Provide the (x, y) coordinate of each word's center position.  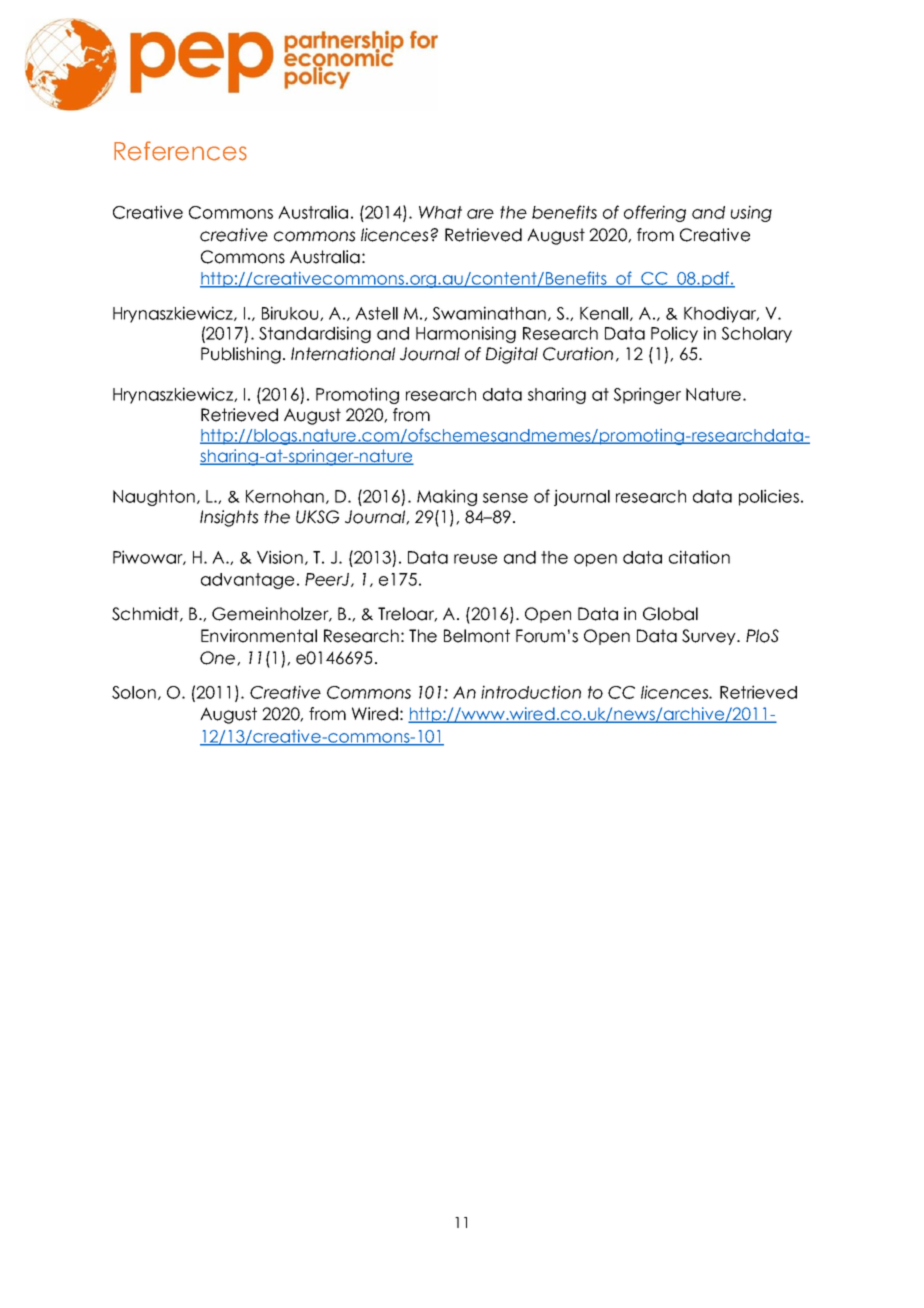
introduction (531, 692)
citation (699, 557)
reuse (475, 559)
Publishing (241, 355)
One (217, 658)
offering (655, 213)
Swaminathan (489, 313)
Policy (674, 334)
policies (769, 497)
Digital (512, 355)
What (440, 212)
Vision (280, 557)
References (180, 151)
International (343, 354)
